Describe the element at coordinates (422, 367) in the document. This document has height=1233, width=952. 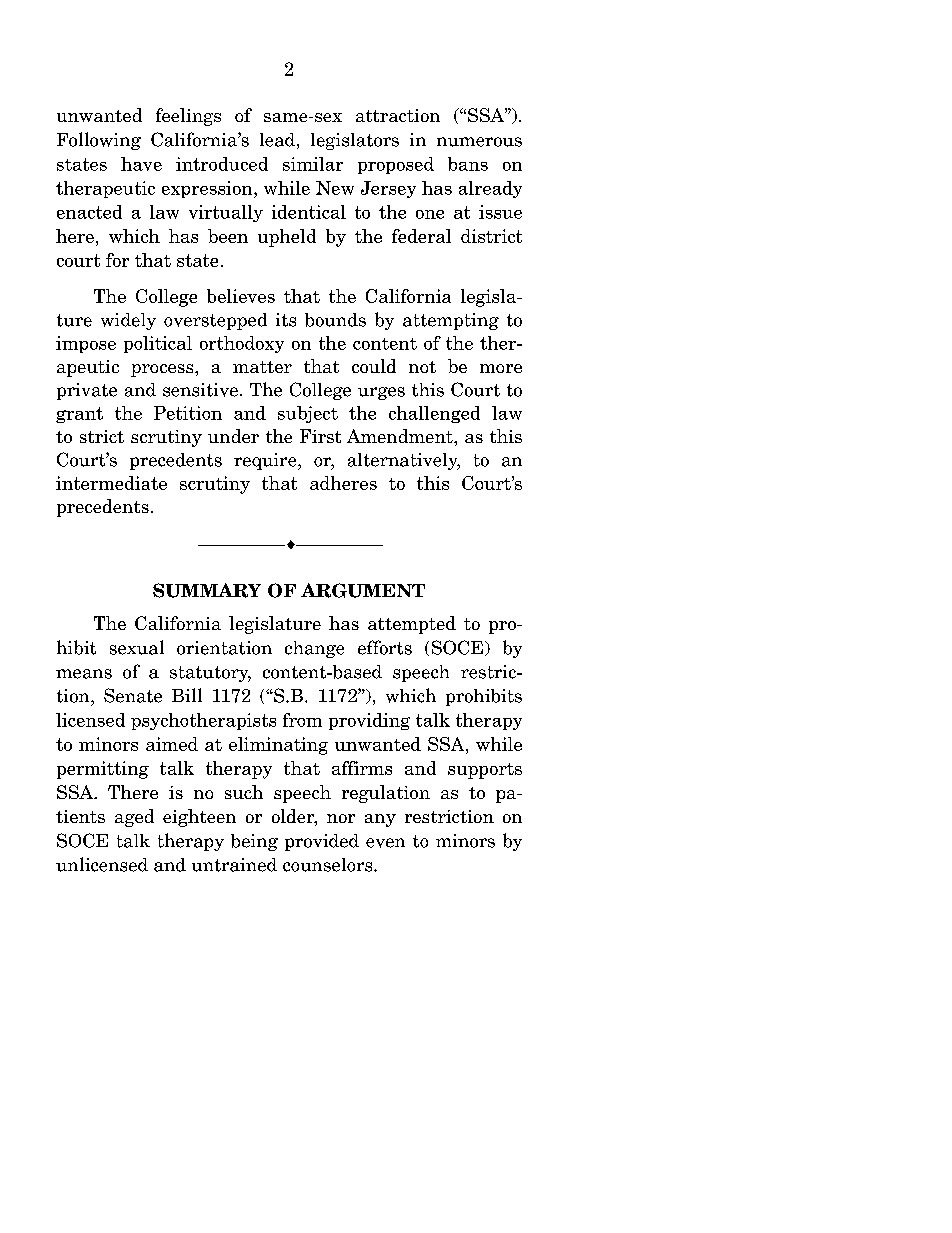
I see `not` at that location.
